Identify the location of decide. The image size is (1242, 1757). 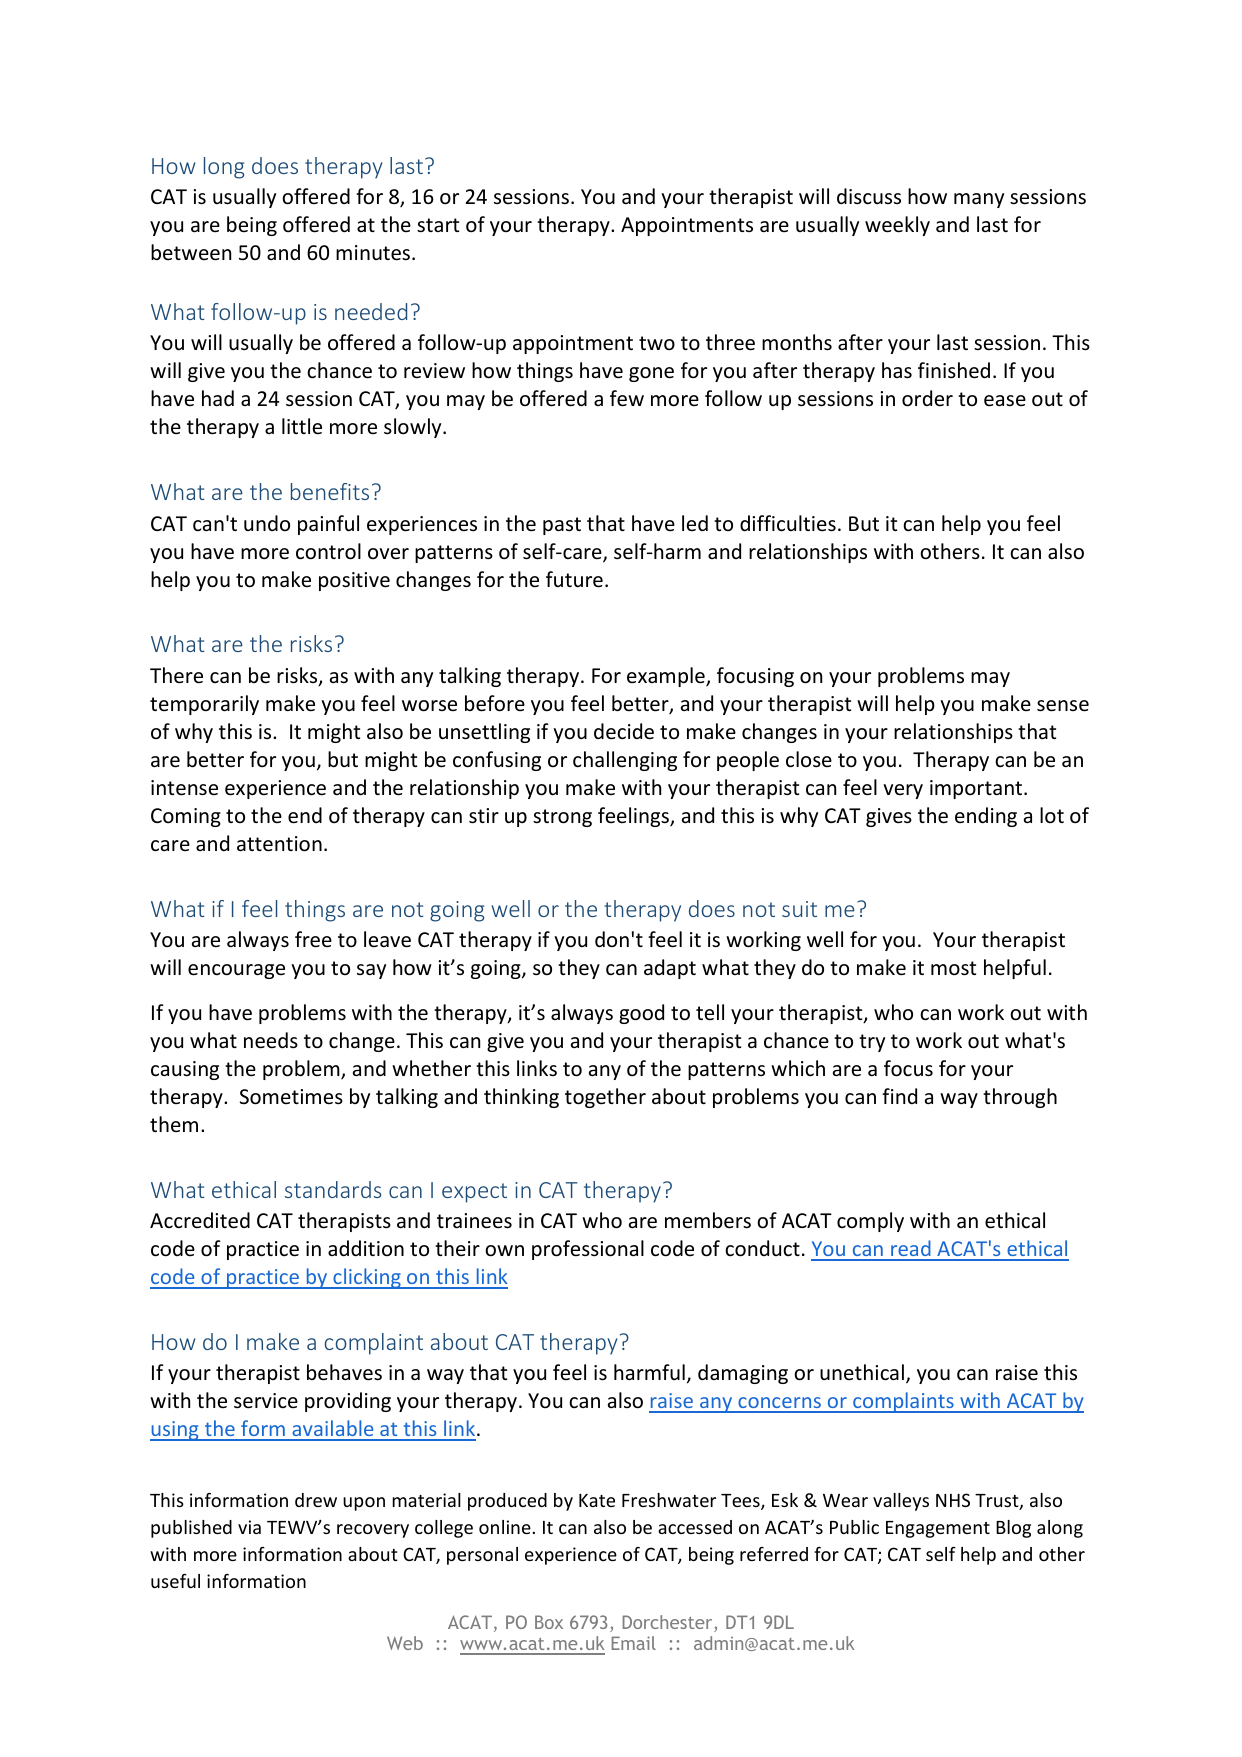
(624, 731).
